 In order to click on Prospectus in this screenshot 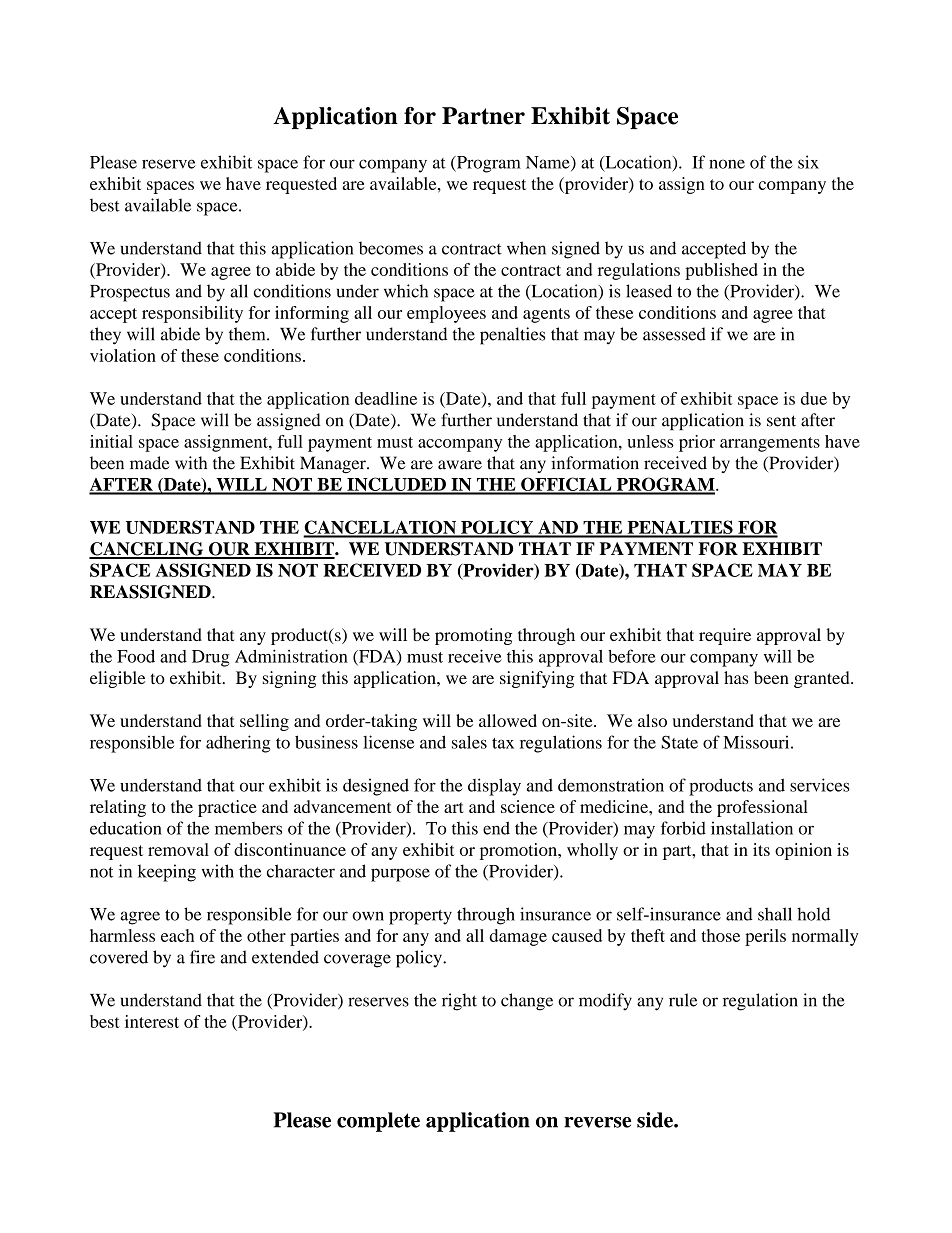, I will do `click(130, 293)`.
